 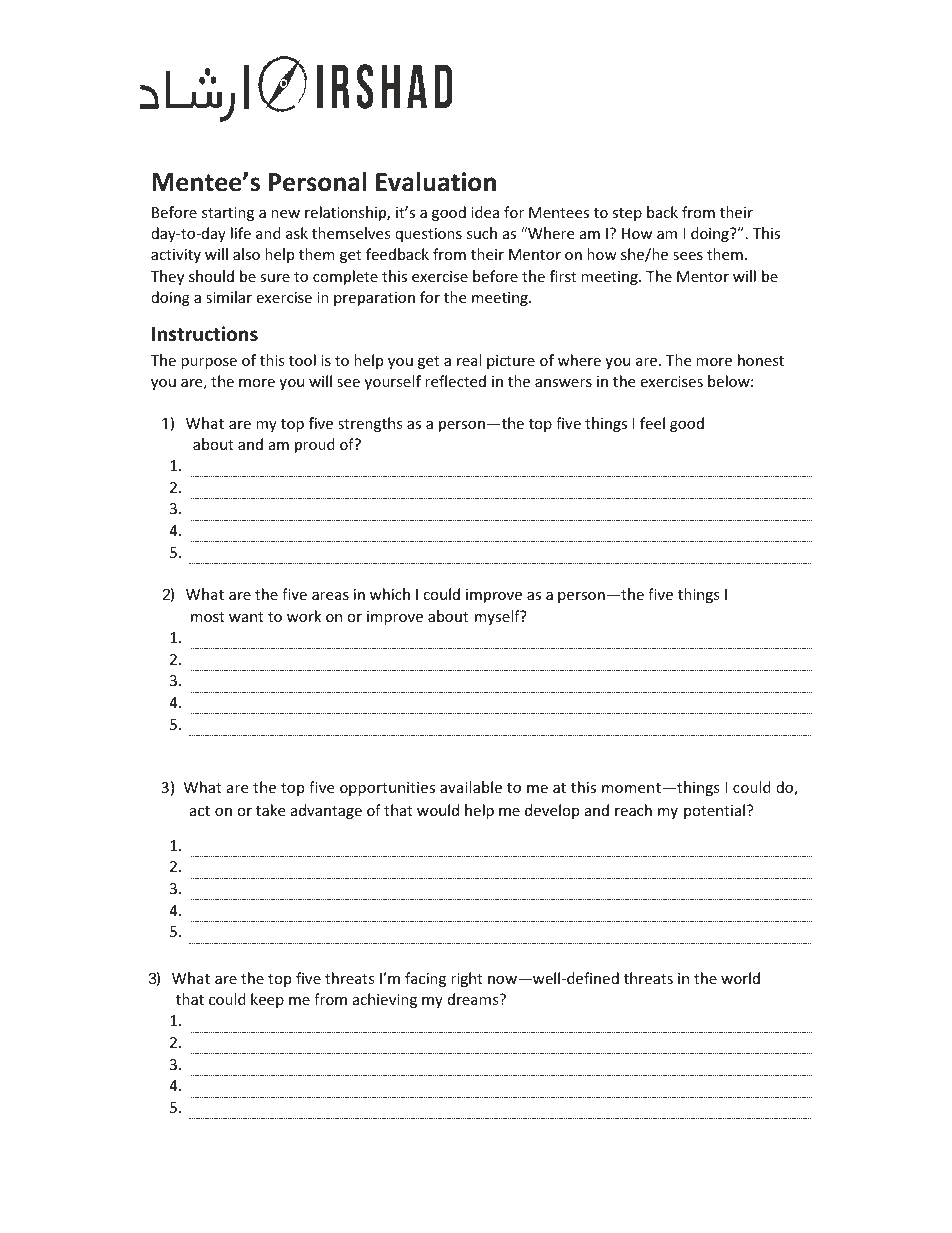 What do you see at coordinates (716, 811) in the document?
I see `potential` at bounding box center [716, 811].
